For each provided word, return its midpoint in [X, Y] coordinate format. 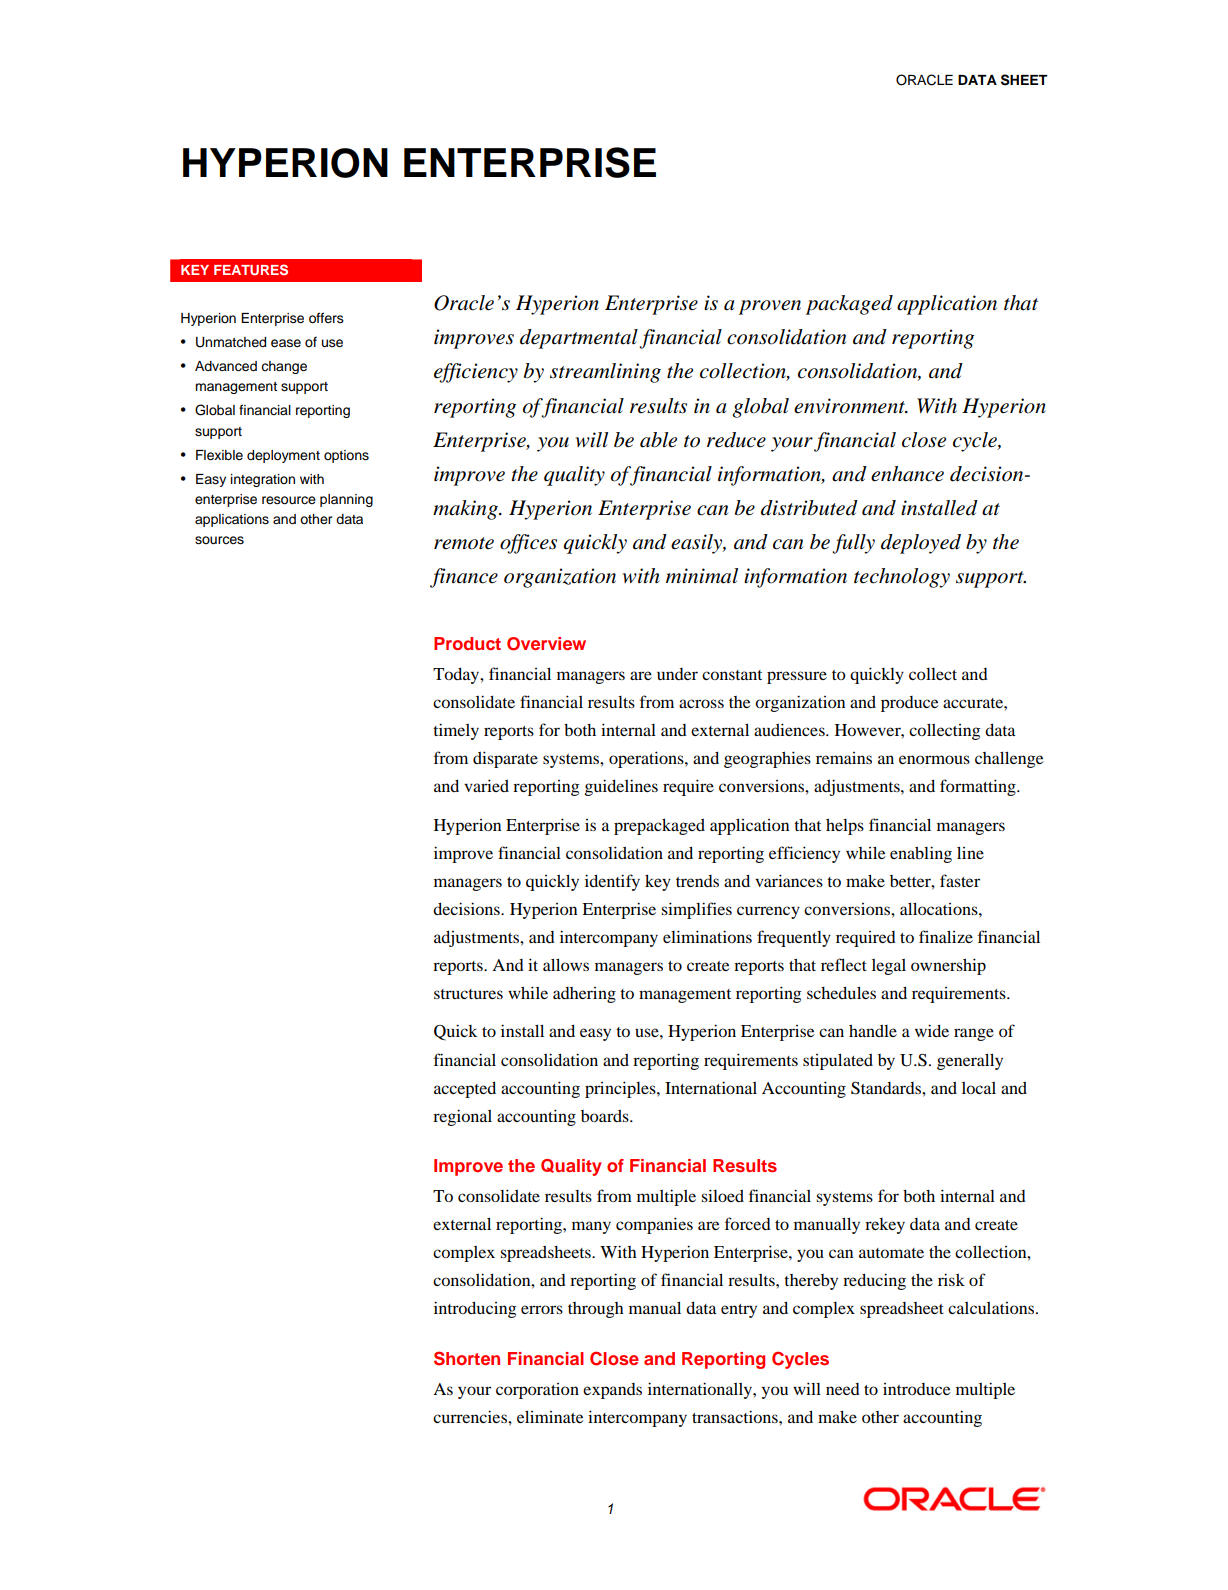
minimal [702, 576]
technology [902, 578]
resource [289, 500]
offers [326, 318]
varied [486, 785]
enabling [921, 854]
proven [770, 307]
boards [606, 1116]
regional [462, 1117]
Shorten [467, 1358]
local [979, 1088]
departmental [579, 339]
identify [612, 882]
